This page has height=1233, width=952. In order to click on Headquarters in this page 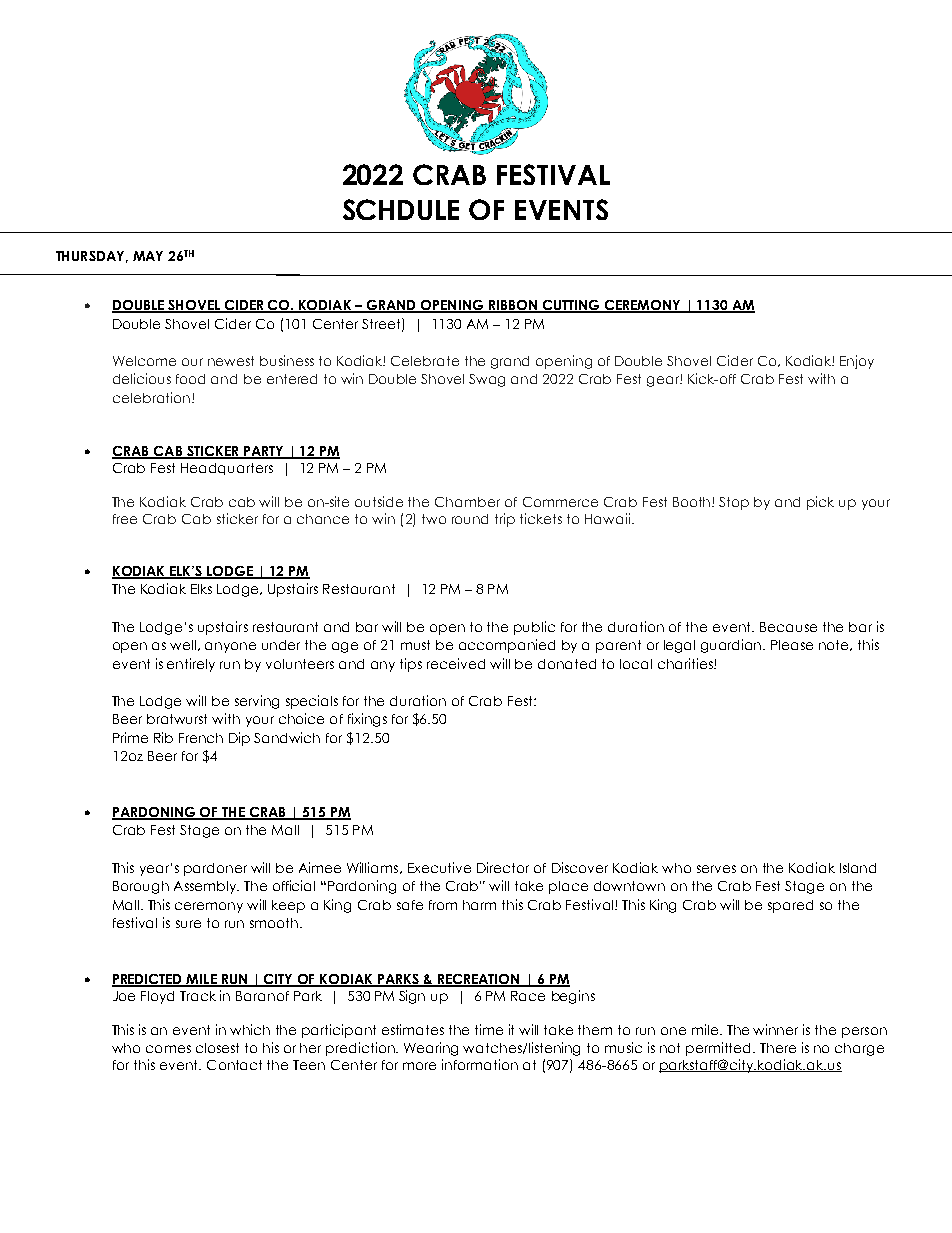, I will do `click(227, 469)`.
